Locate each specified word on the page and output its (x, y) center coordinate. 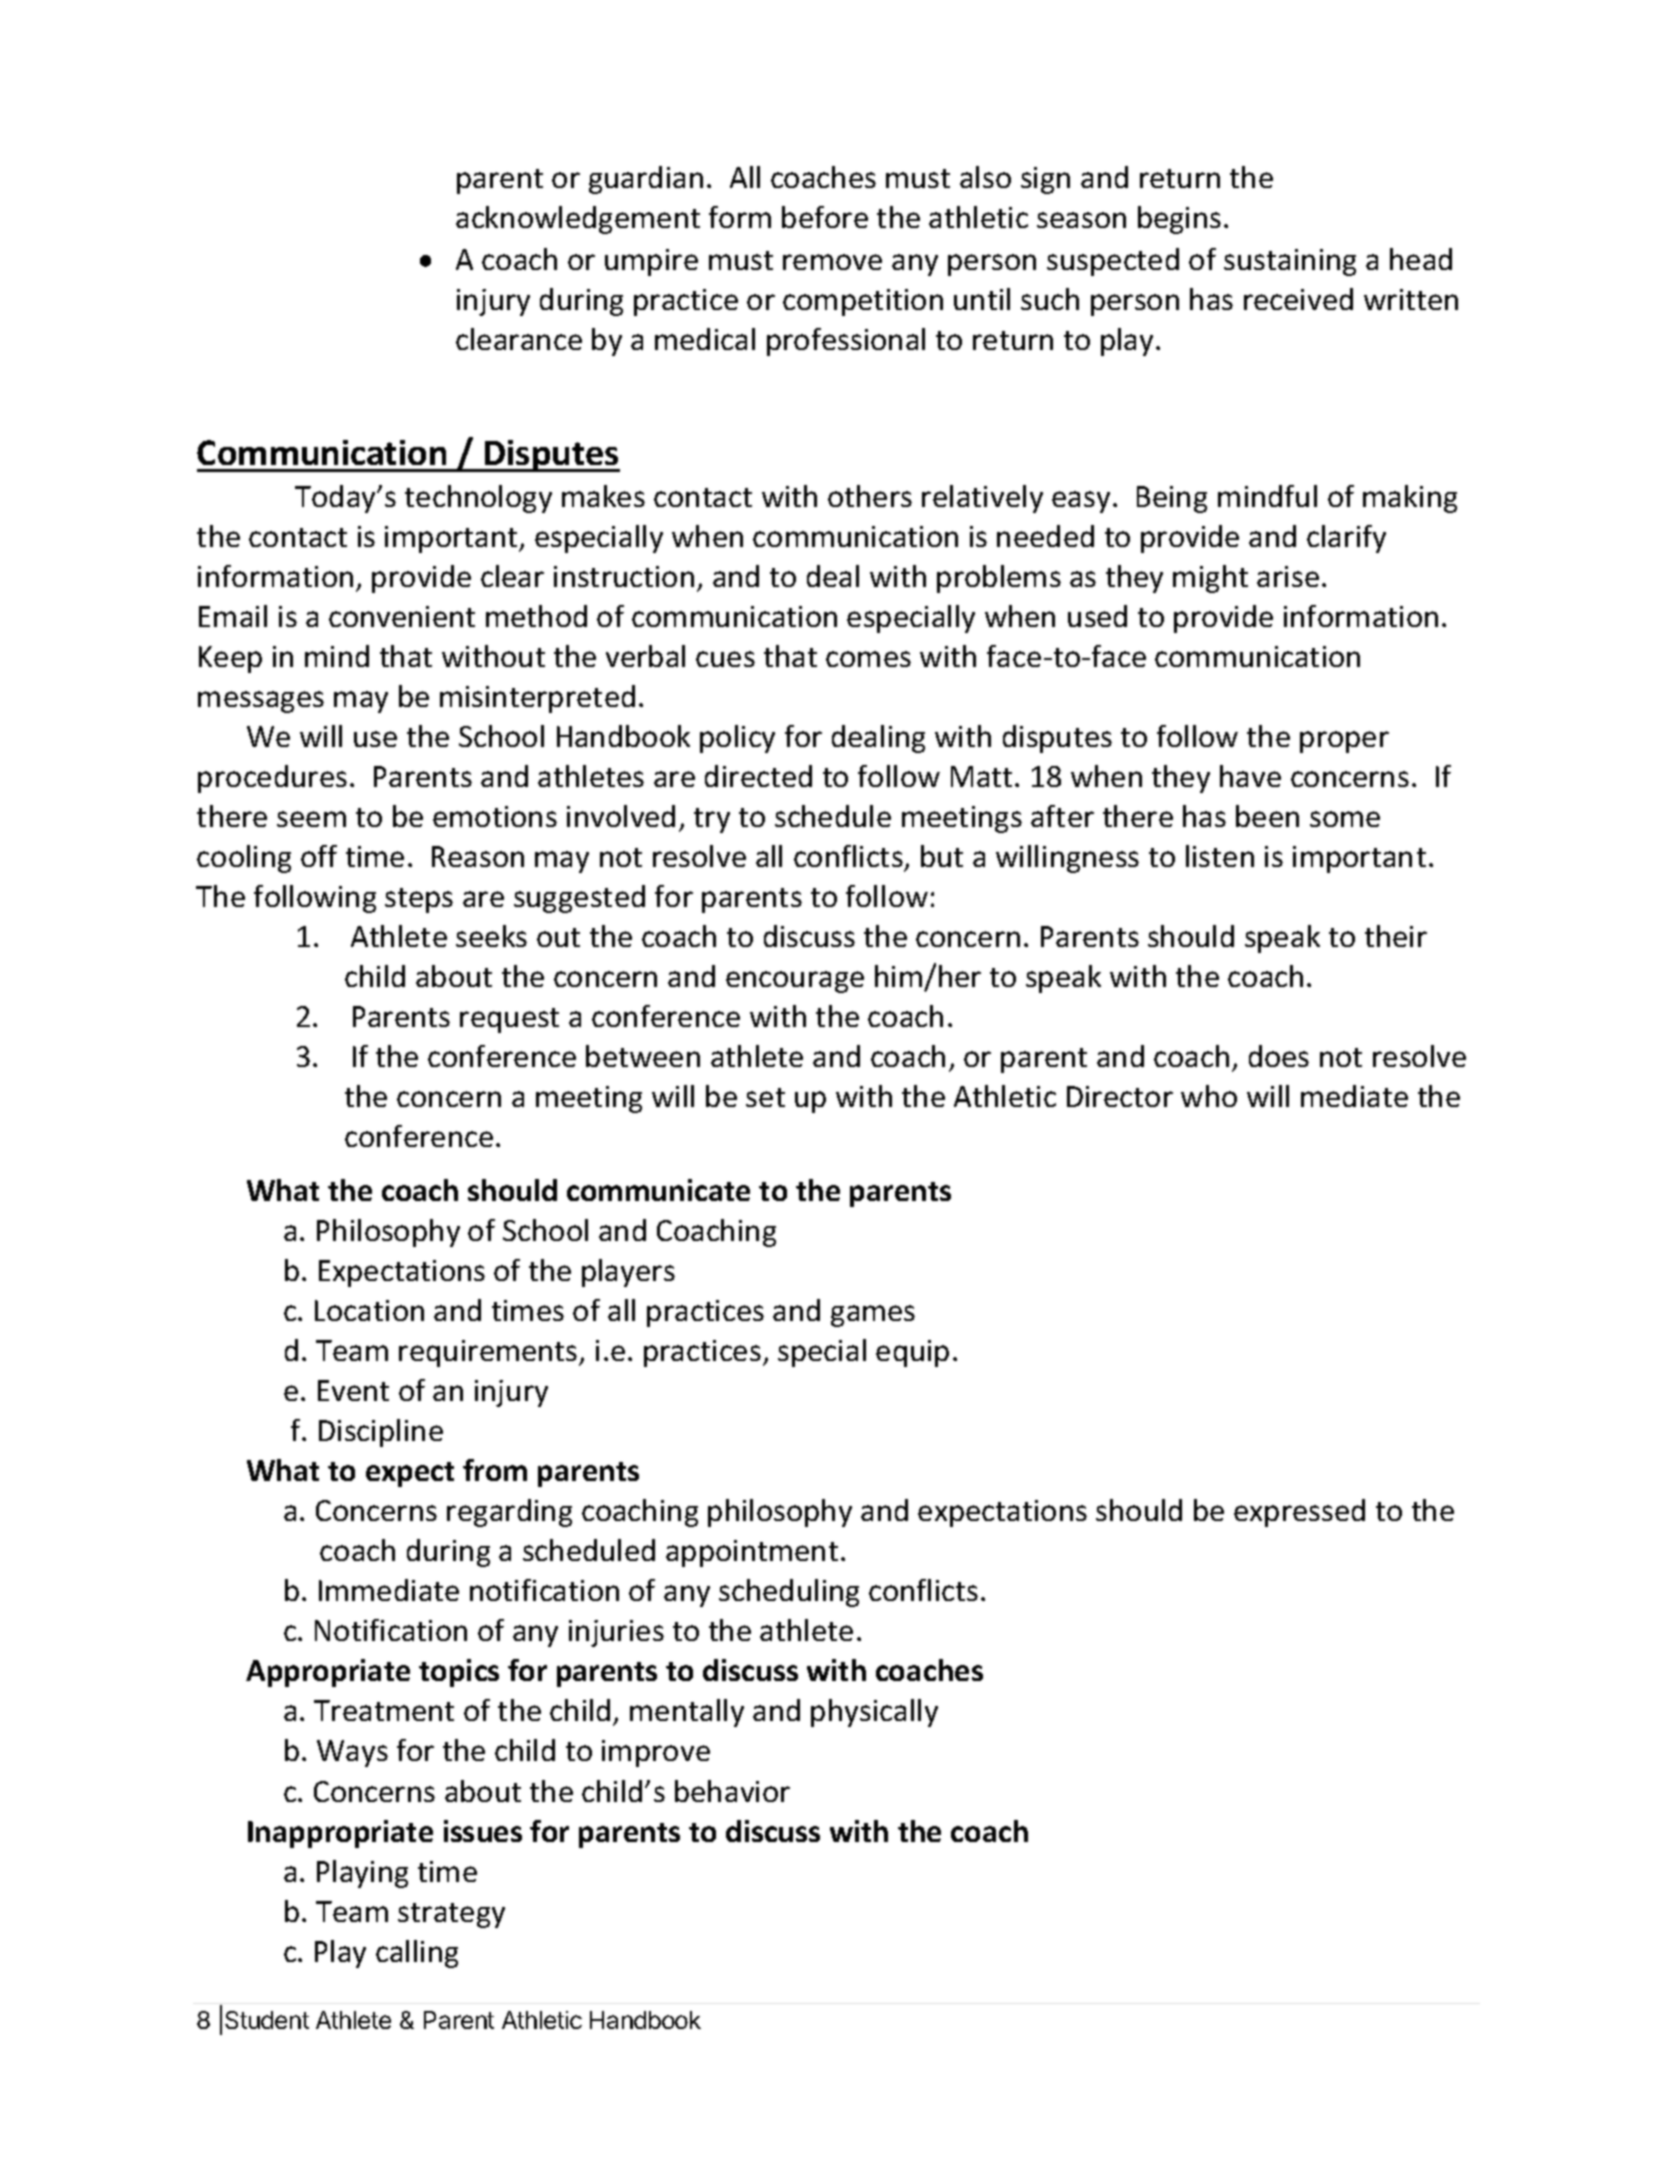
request (509, 1020)
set (765, 1097)
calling (417, 1954)
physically (874, 1713)
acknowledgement (578, 220)
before (825, 217)
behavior (732, 1791)
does (1279, 1056)
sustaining (1290, 262)
